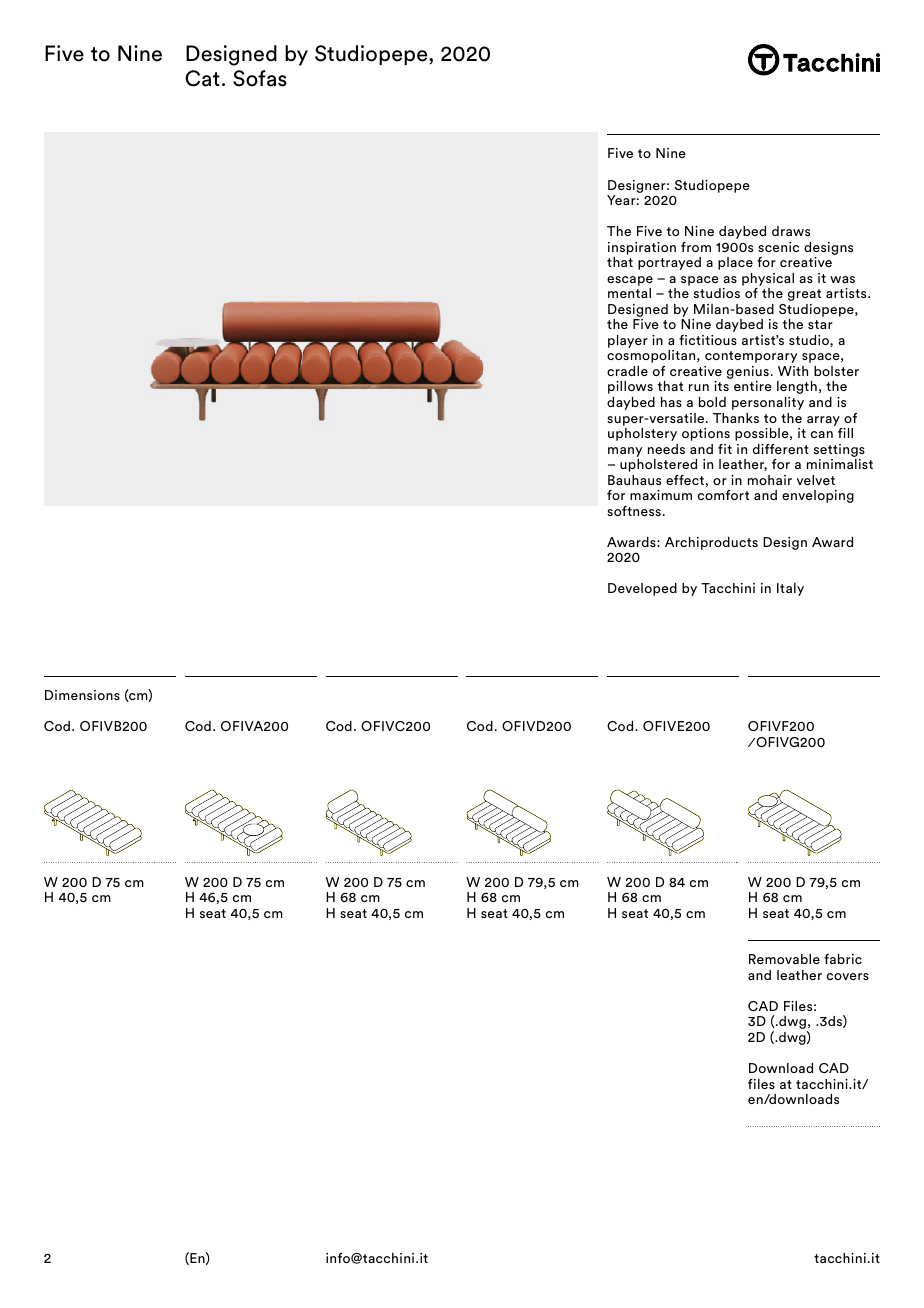  I want to click on player, so click(628, 341).
